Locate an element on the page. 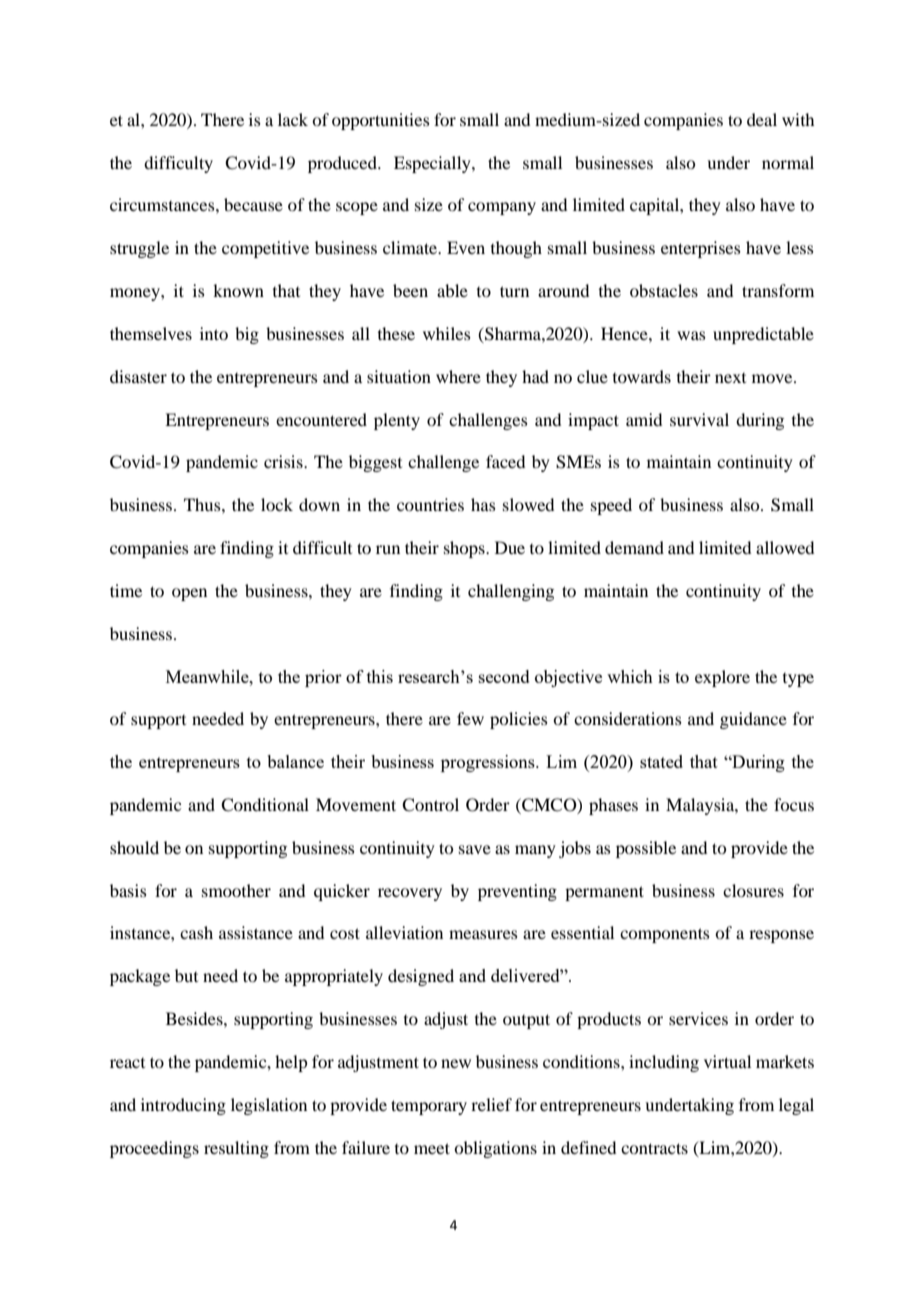  explore is located at coordinates (722, 678).
